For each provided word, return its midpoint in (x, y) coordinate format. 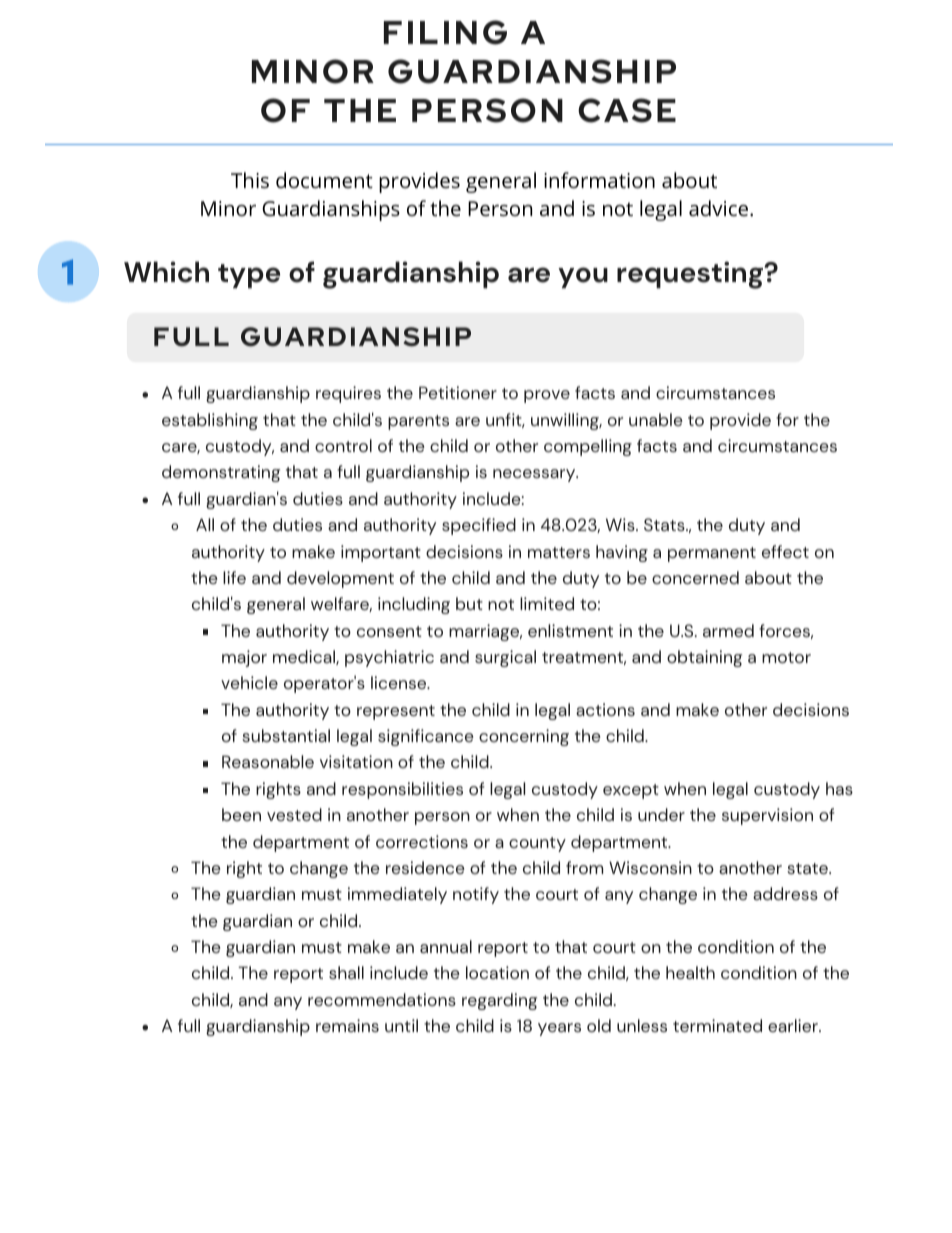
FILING (445, 32)
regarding (499, 1001)
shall (346, 972)
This (250, 180)
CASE (627, 110)
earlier (794, 1025)
